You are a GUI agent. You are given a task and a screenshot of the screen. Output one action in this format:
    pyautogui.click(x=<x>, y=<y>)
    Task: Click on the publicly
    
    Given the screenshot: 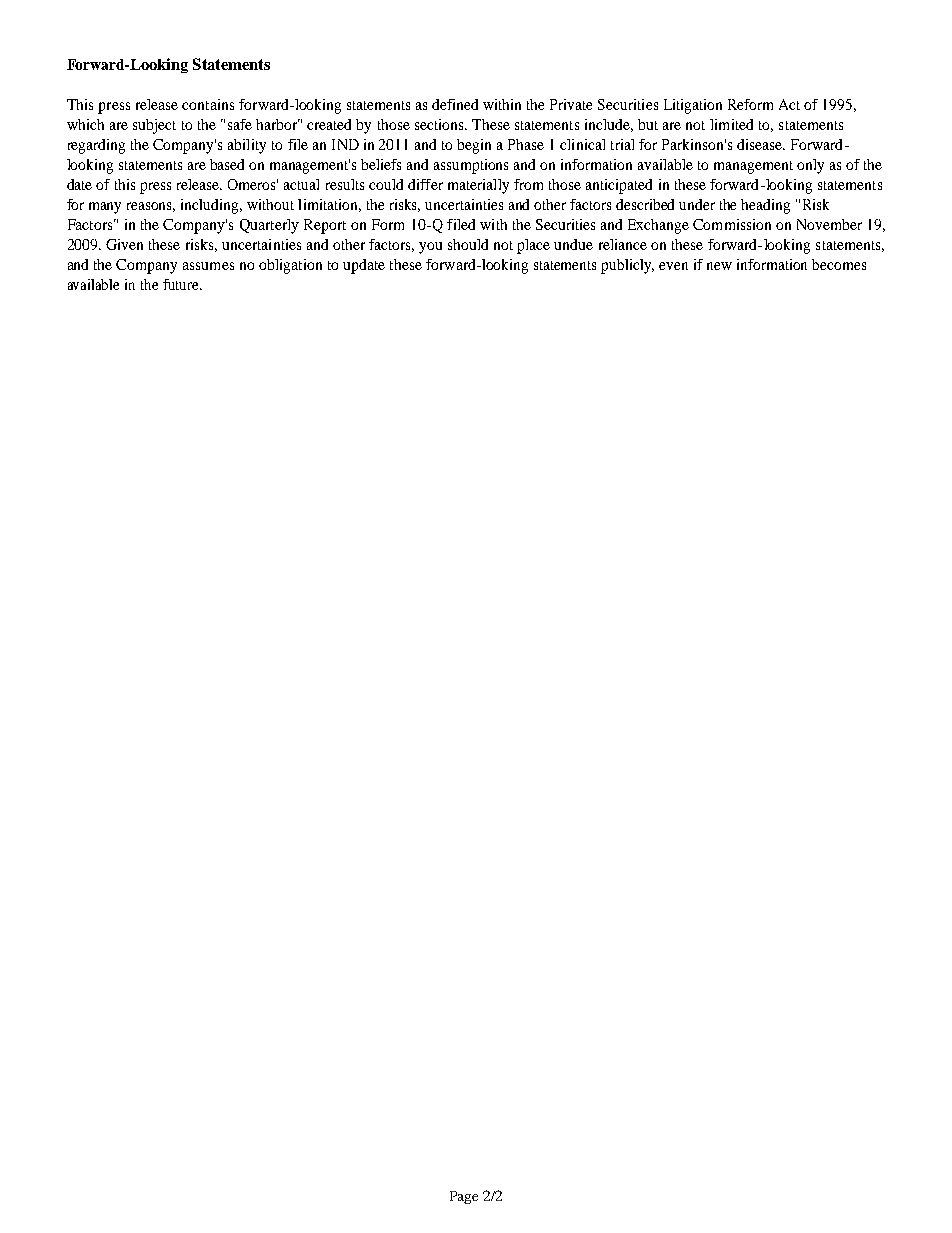 What is the action you would take?
    pyautogui.click(x=627, y=266)
